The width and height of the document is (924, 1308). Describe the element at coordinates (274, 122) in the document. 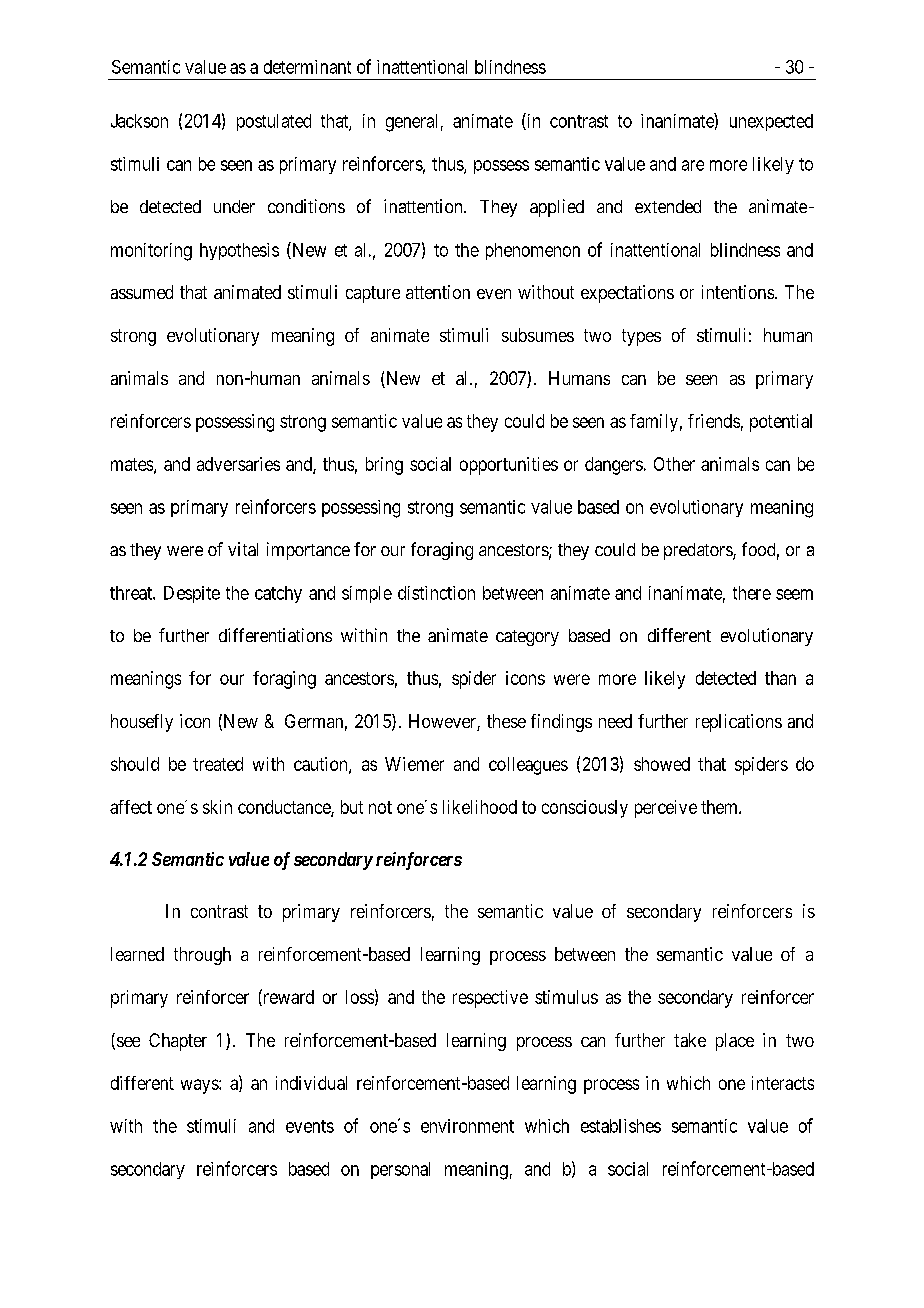

I see `postulated` at that location.
